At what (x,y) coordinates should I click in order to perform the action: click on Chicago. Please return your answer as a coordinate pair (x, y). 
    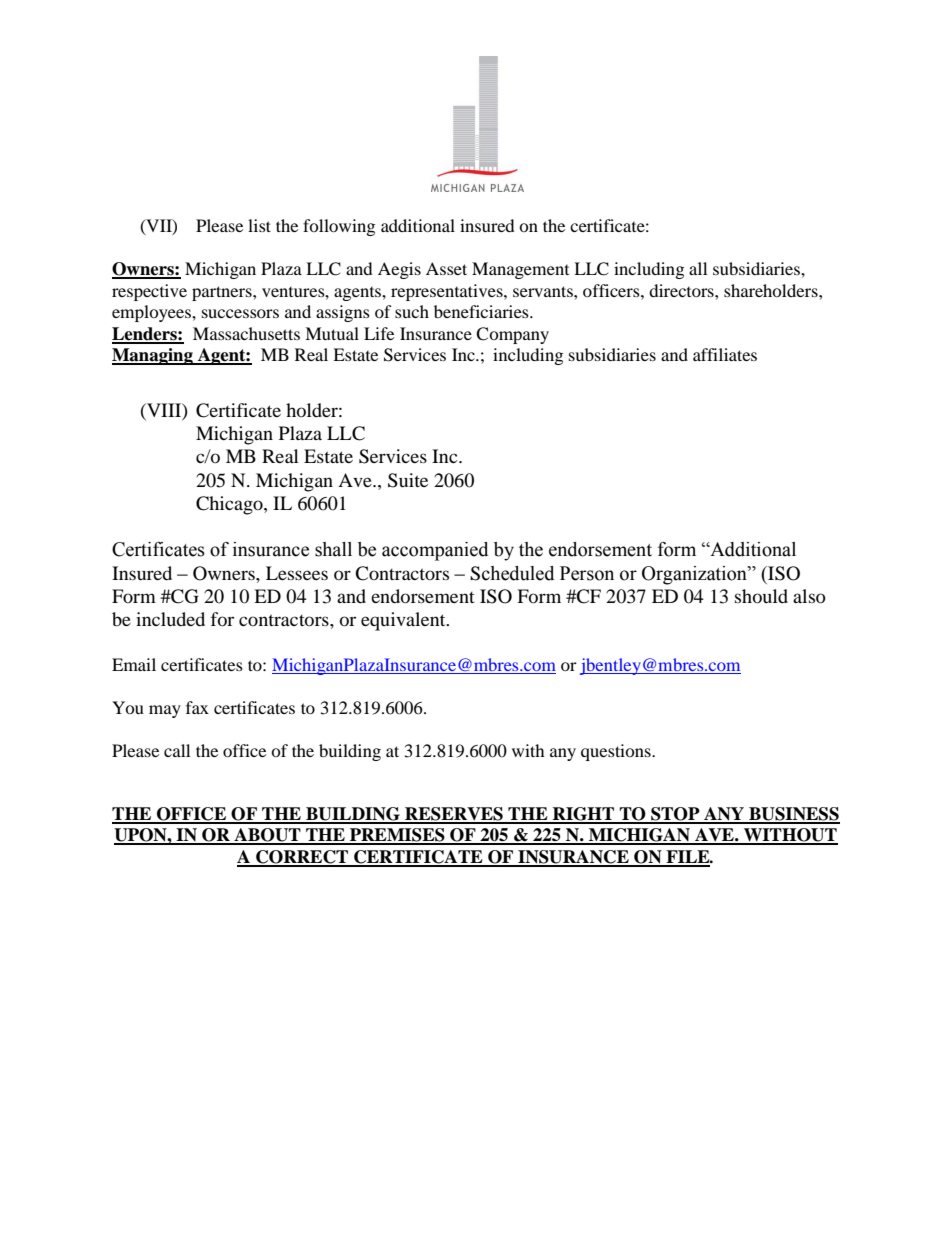
    Looking at the image, I should click on (230, 505).
